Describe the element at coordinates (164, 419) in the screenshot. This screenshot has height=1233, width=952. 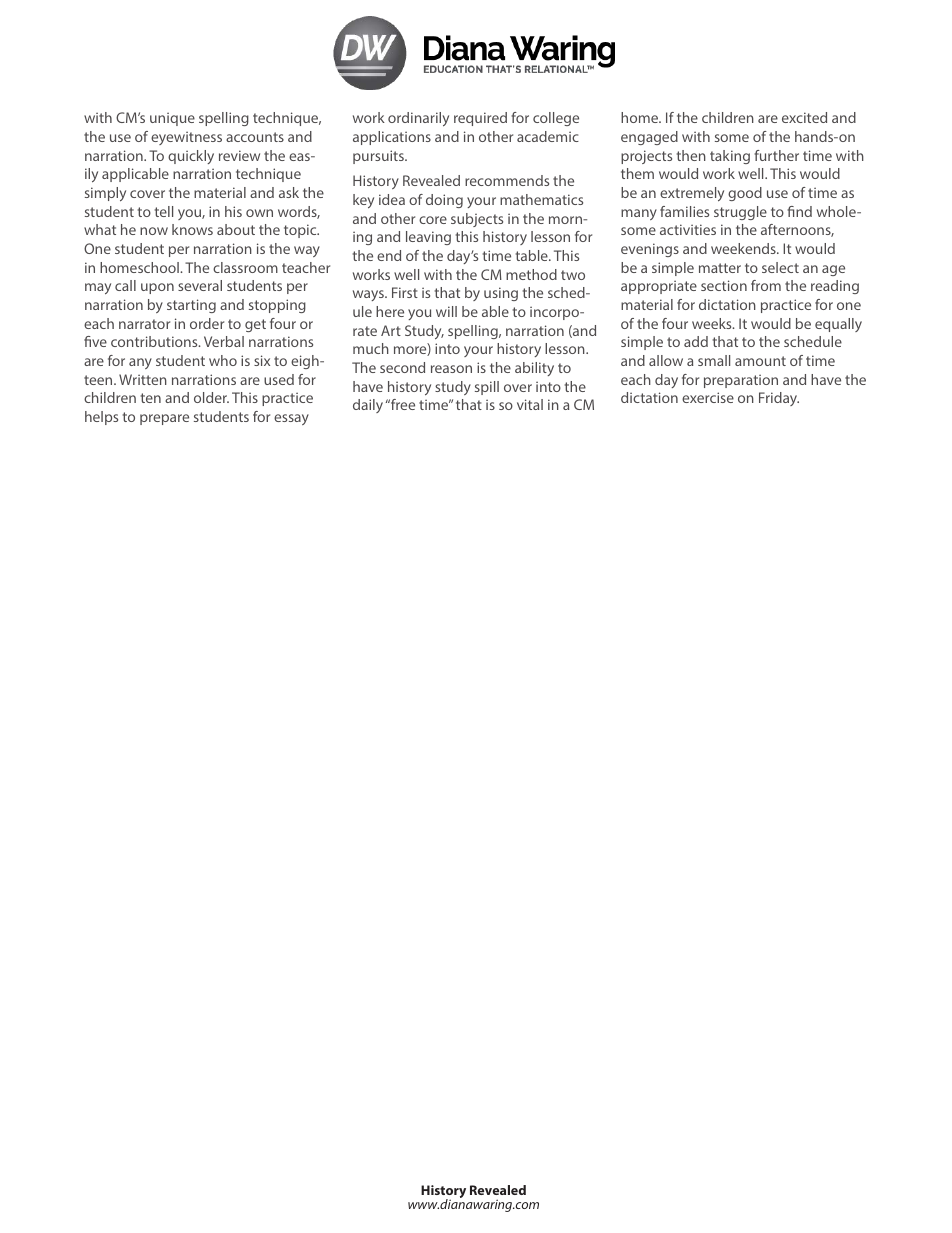
I see `prepare` at that location.
